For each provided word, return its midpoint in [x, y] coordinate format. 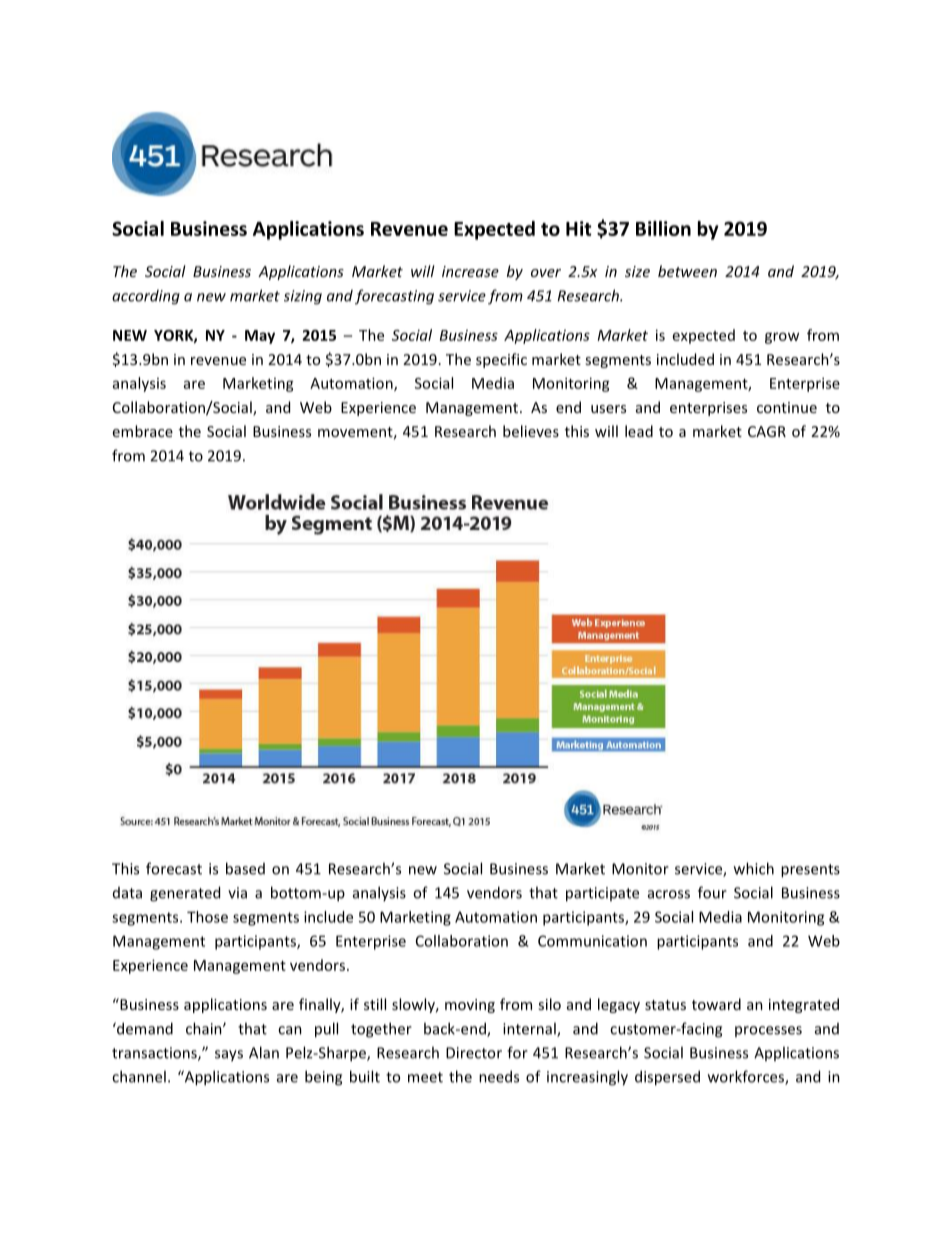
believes [531, 431]
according [146, 297]
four [712, 892]
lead [639, 431]
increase [470, 271]
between [687, 271]
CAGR [767, 431]
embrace [143, 431]
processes [768, 1031]
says [229, 1056]
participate [602, 894]
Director [474, 1053]
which [754, 868]
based [245, 868]
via [237, 893]
